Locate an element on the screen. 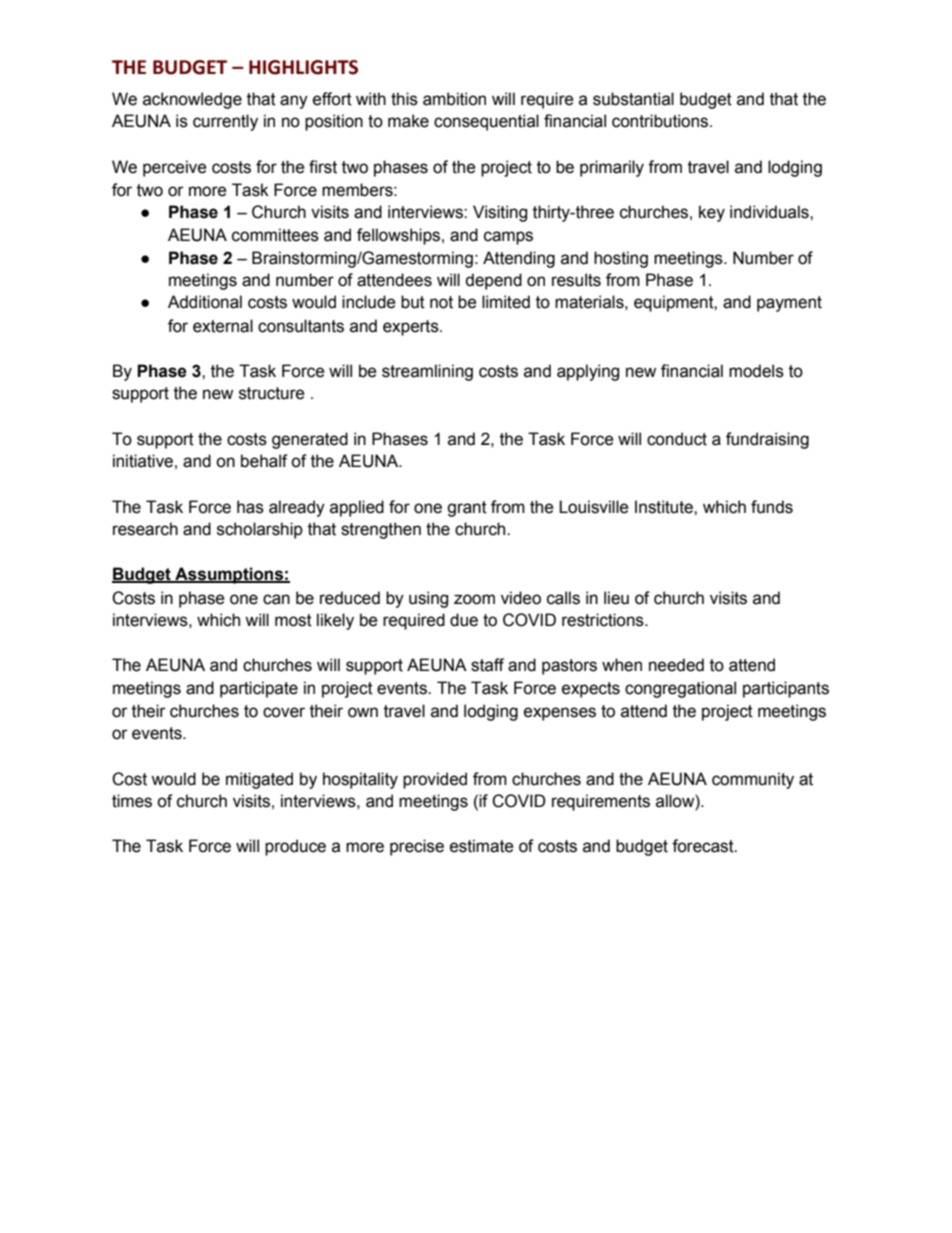 Image resolution: width=952 pixels, height=1233 pixels. models is located at coordinates (756, 371).
